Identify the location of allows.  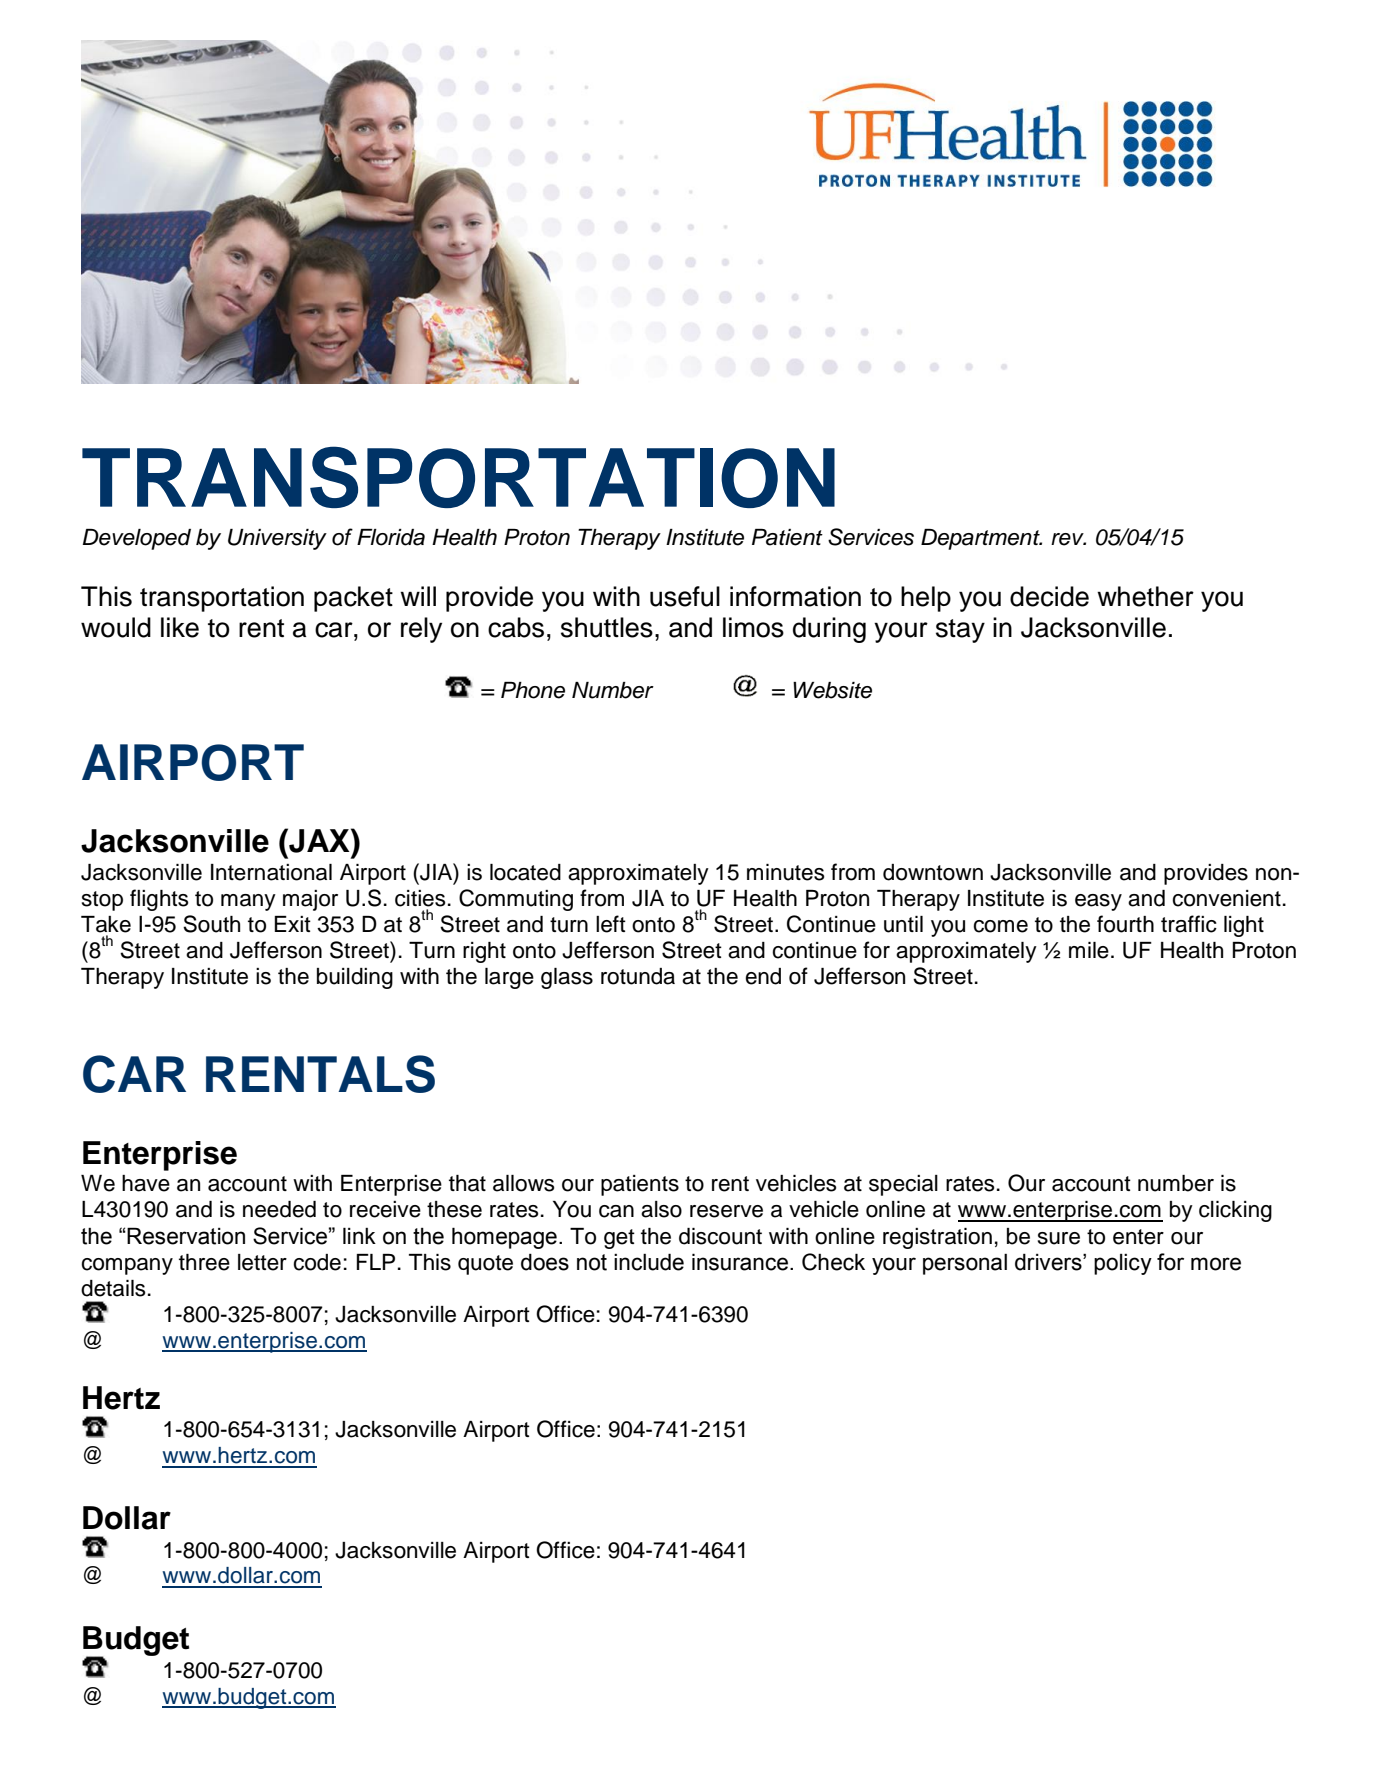
(524, 1183).
